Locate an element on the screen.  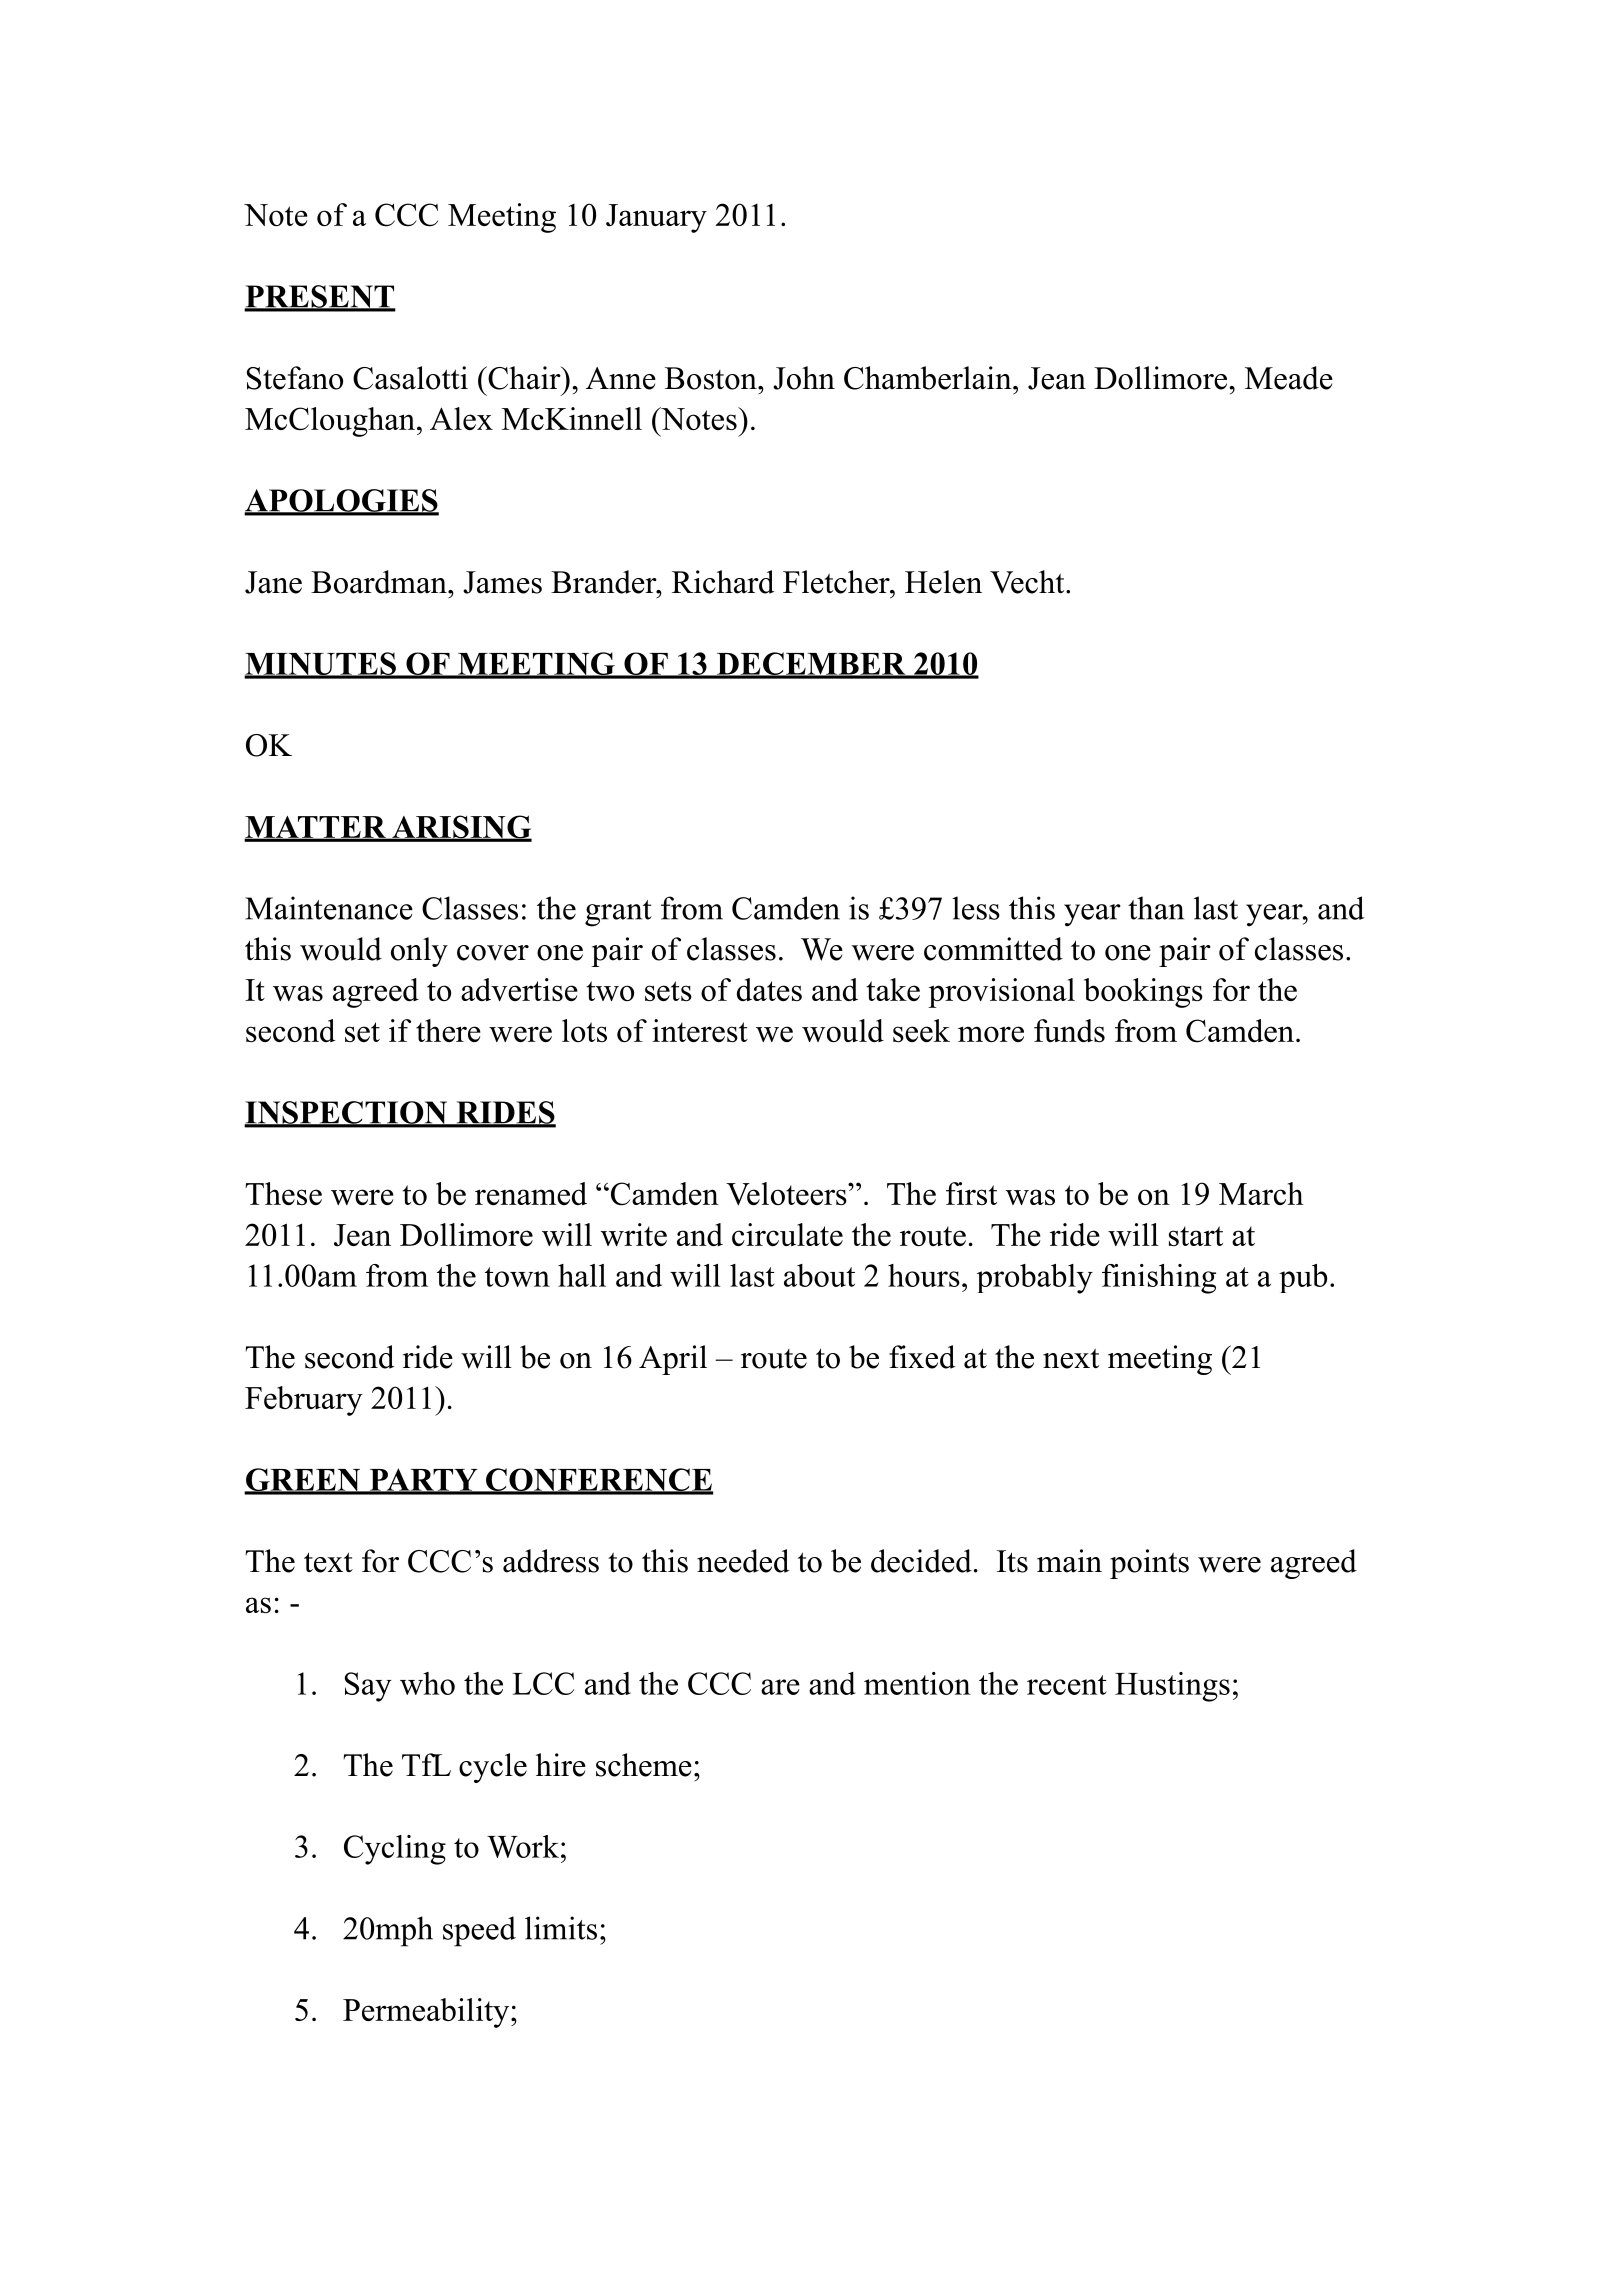
John is located at coordinates (804, 378).
